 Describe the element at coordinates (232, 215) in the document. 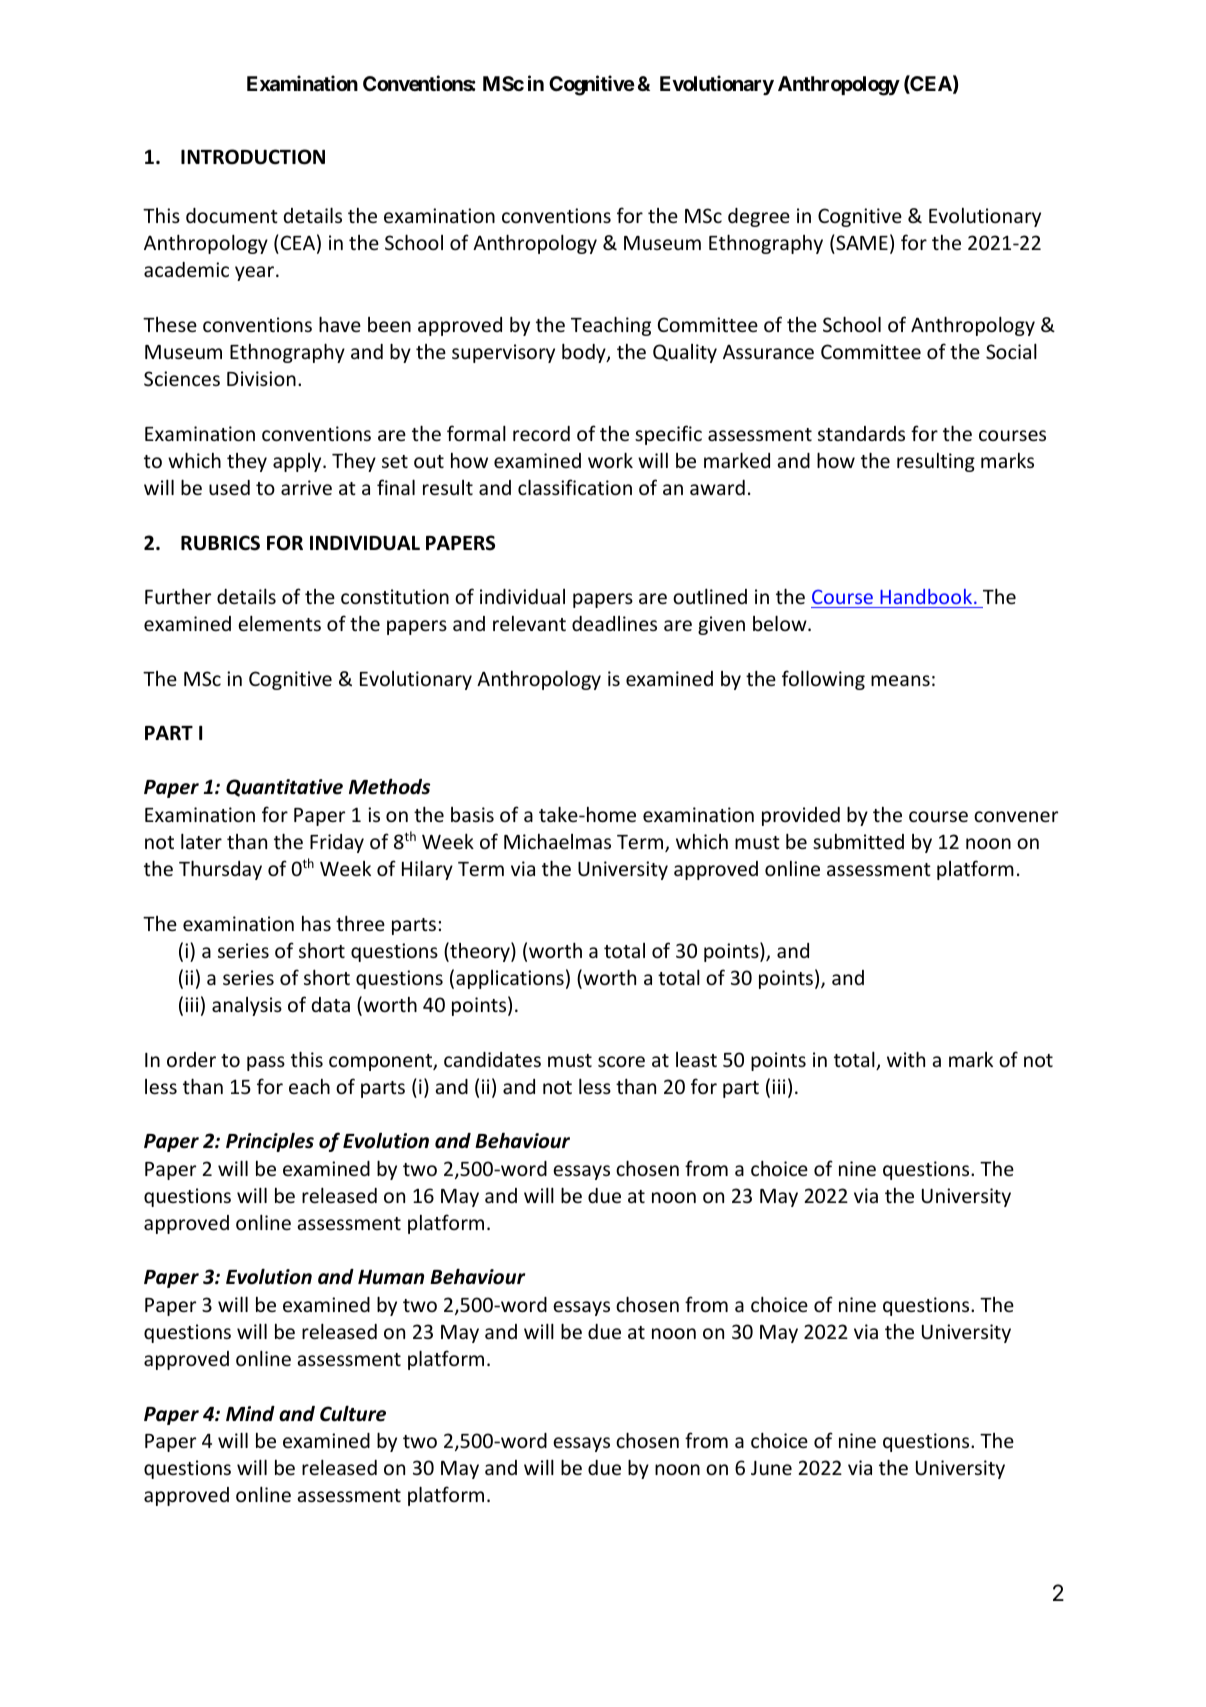

I see `document` at that location.
